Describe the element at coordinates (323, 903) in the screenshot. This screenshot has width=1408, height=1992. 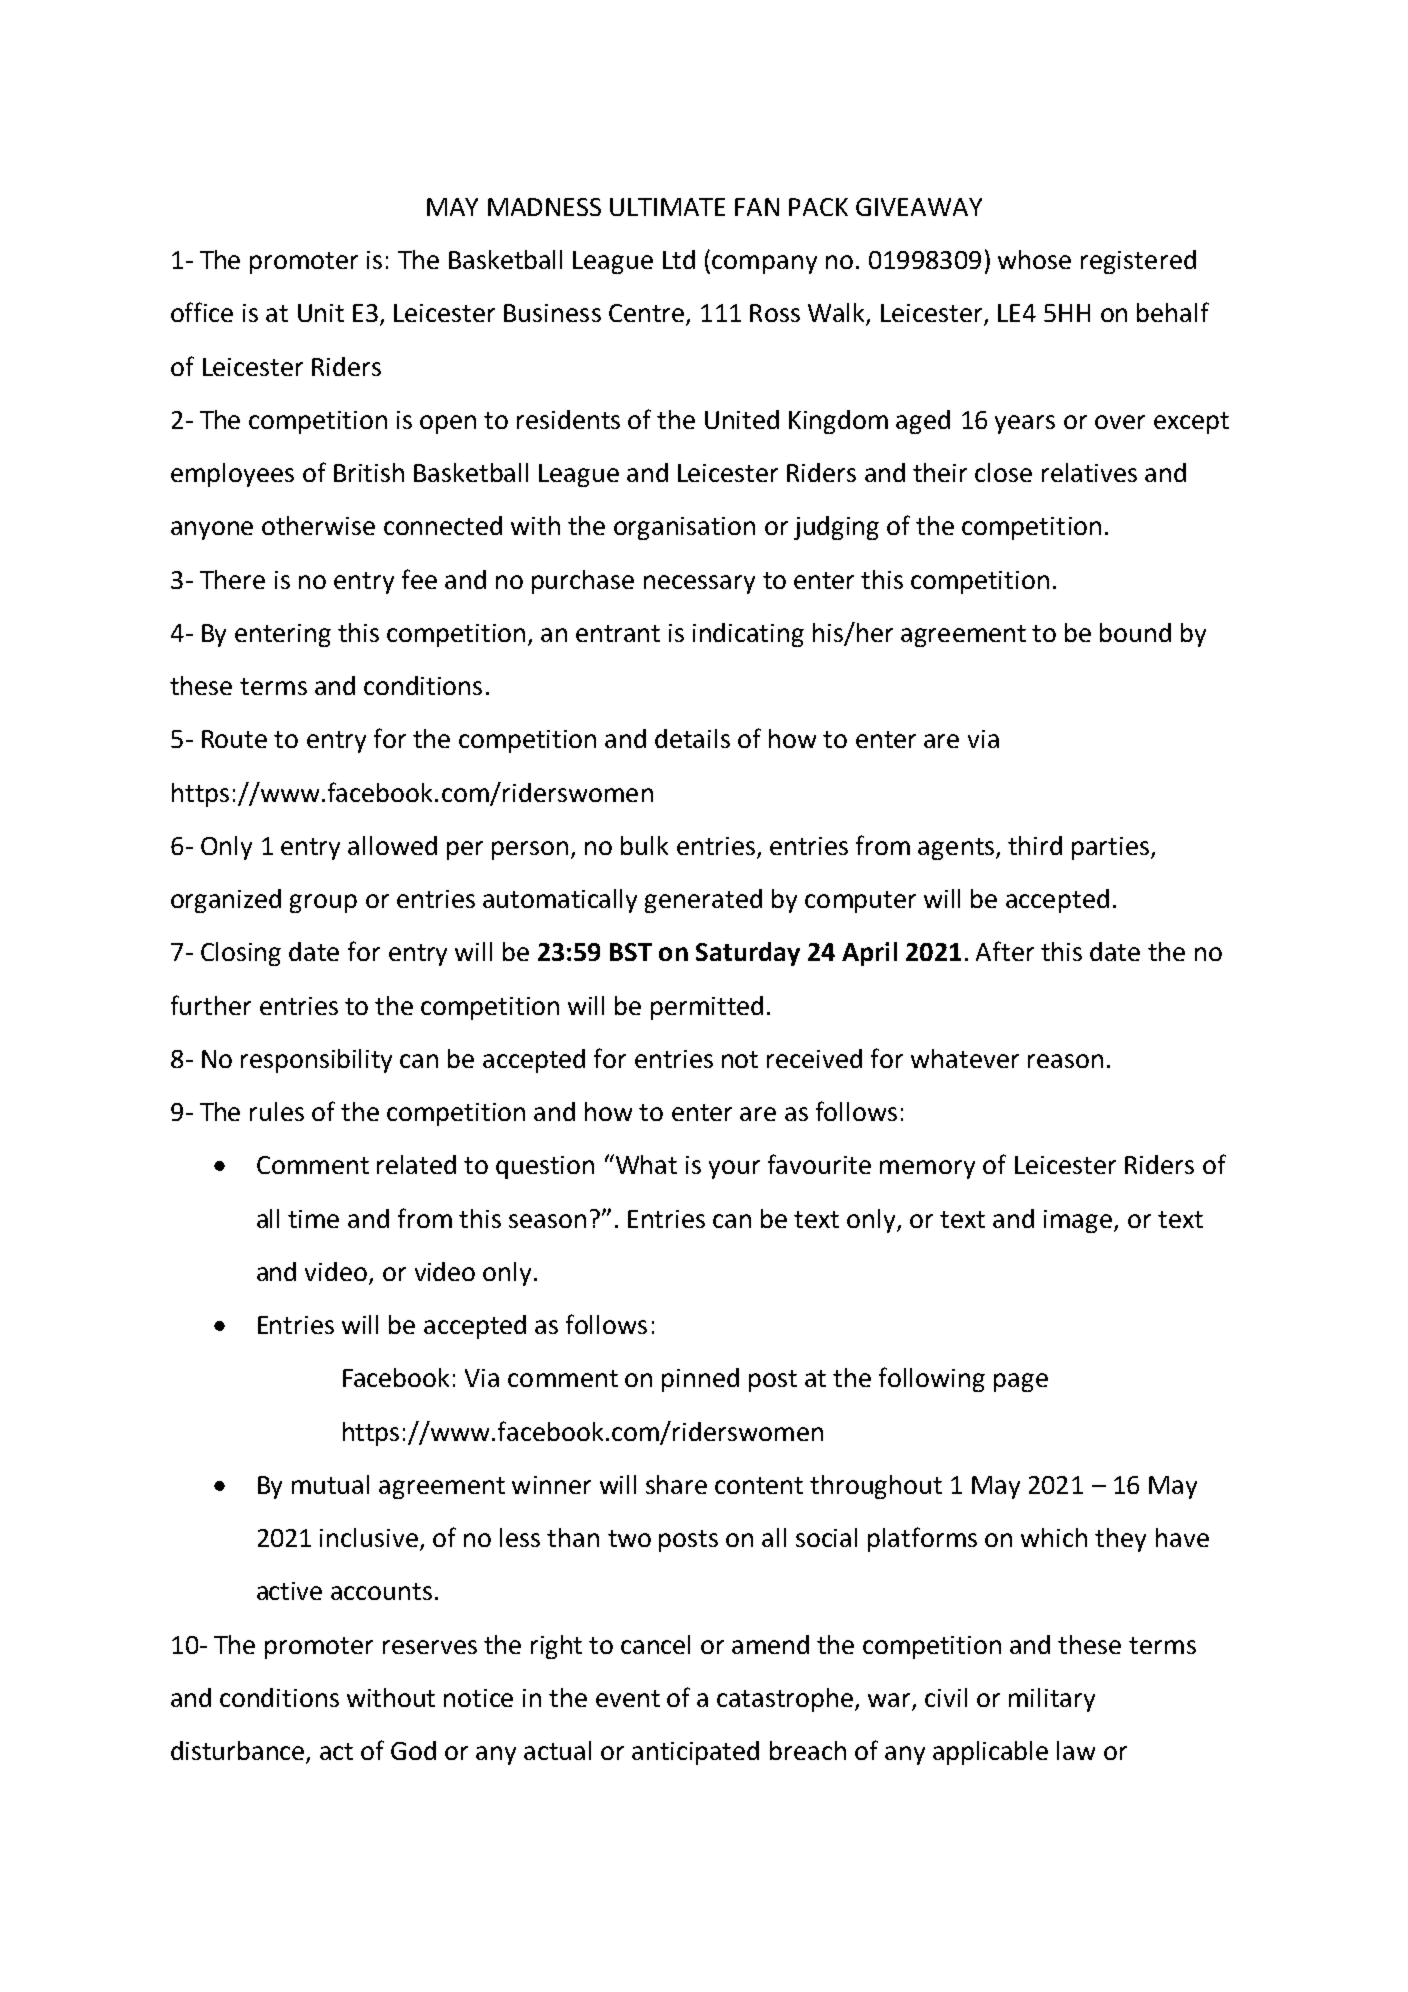
I see `group` at that location.
